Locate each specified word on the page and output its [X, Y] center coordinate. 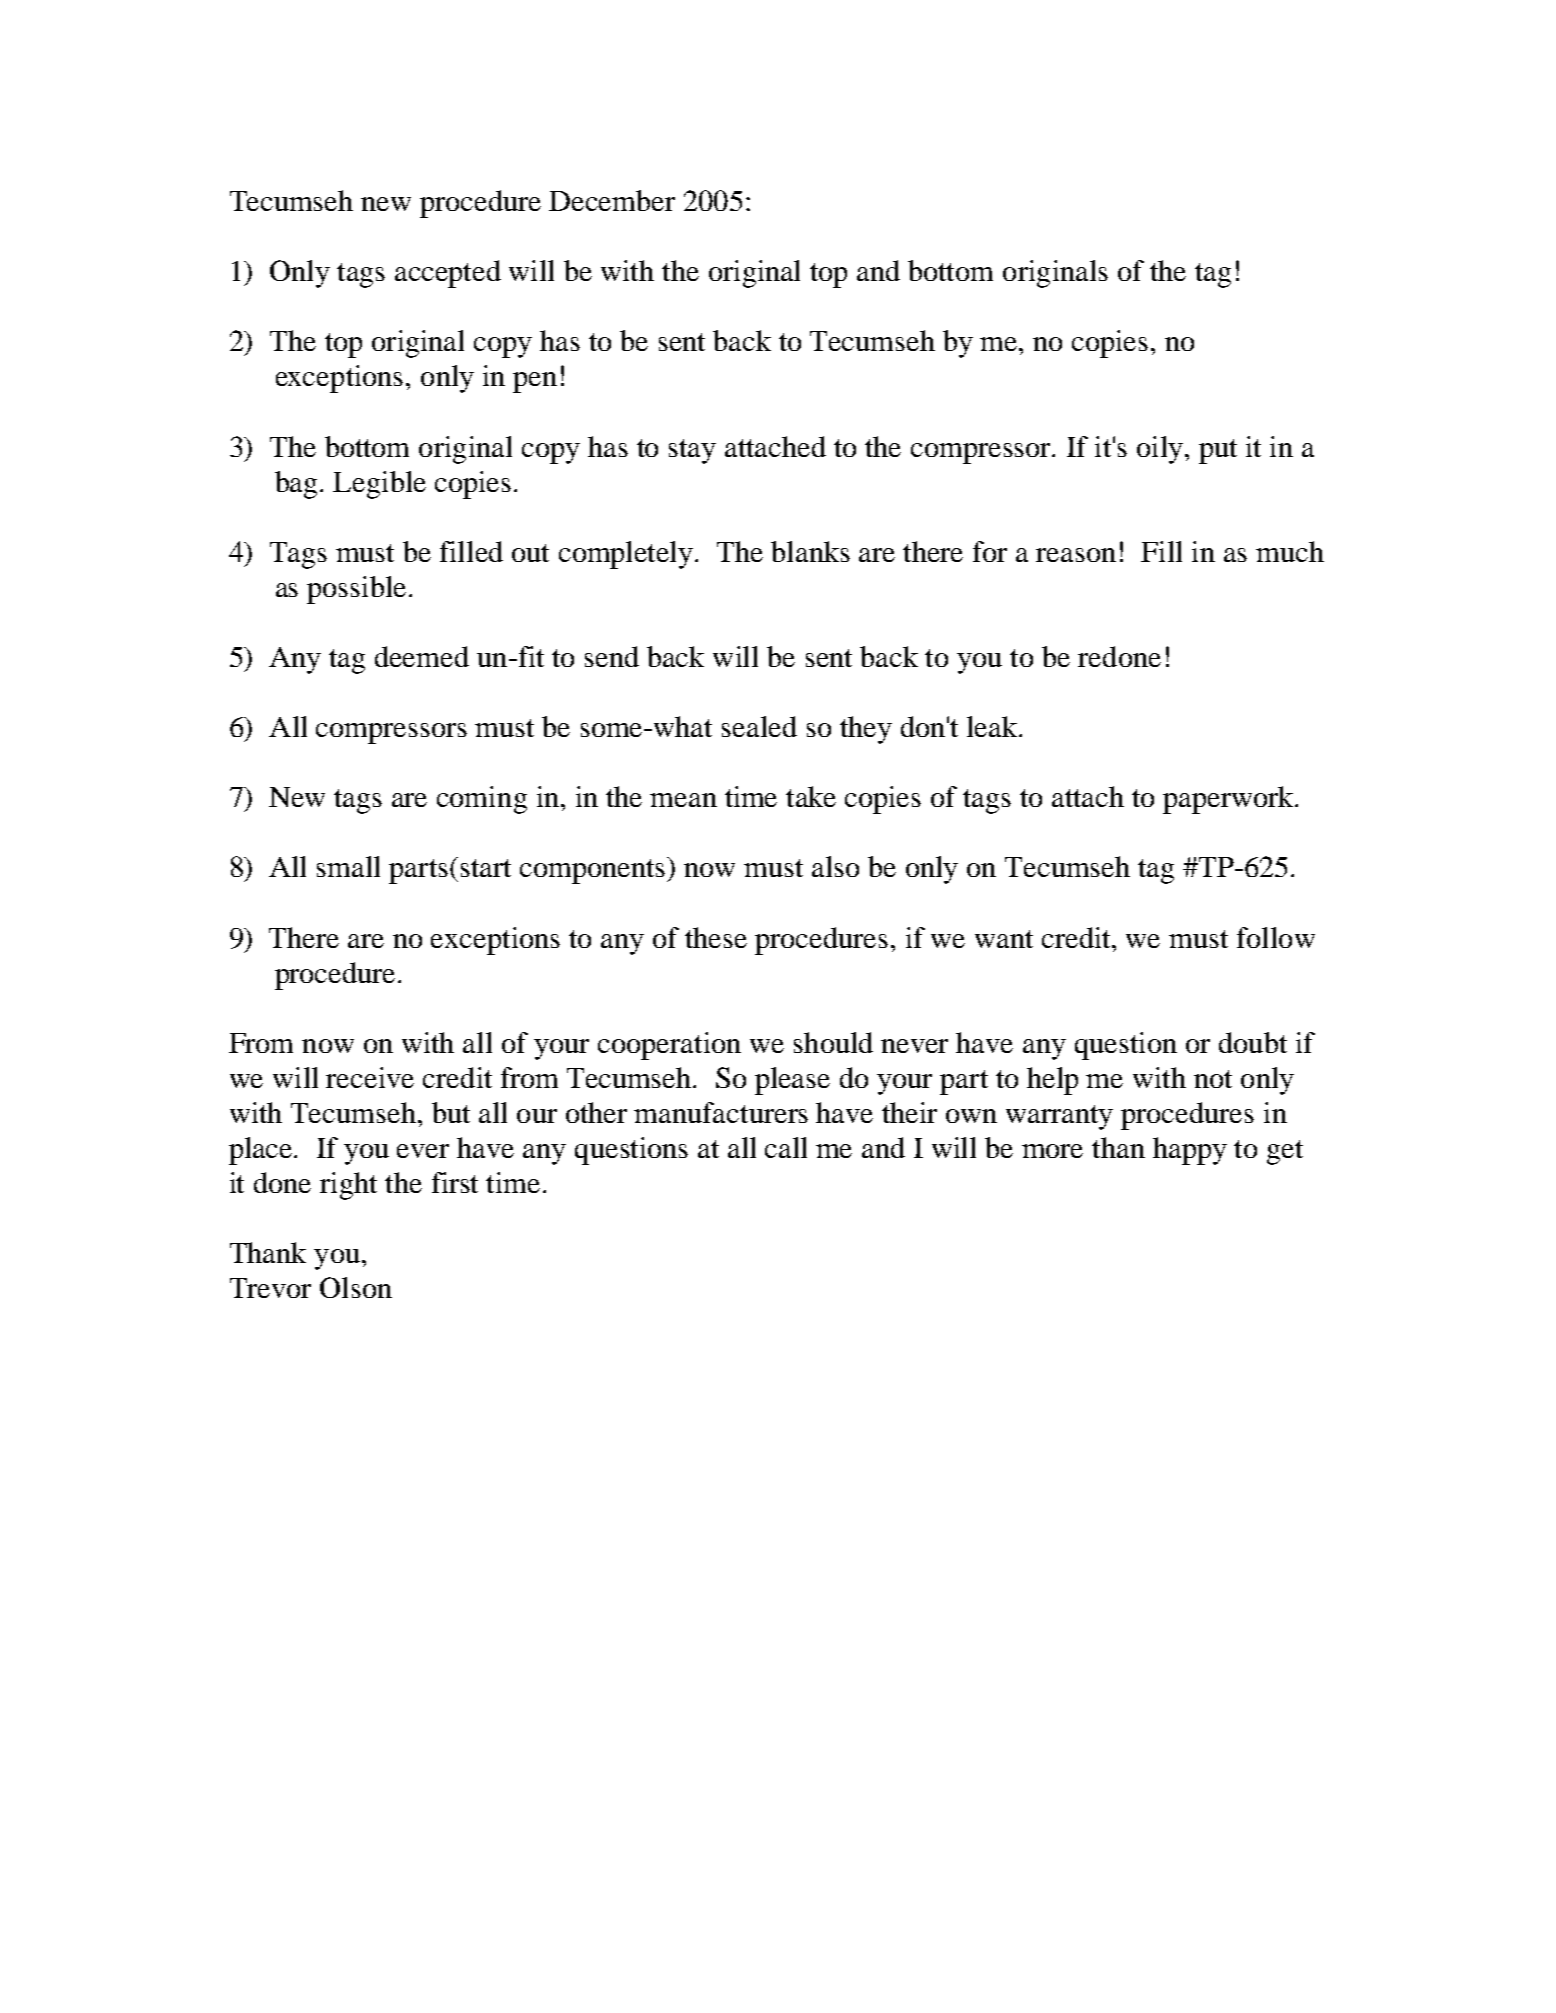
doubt [1253, 1042]
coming [482, 800]
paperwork [1229, 800]
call [786, 1147]
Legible [379, 485]
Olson [356, 1287]
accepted [448, 274]
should [833, 1042]
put [1218, 451]
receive [370, 1077]
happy [1190, 1151]
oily [1160, 450]
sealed [759, 726]
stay [692, 451]
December [612, 200]
